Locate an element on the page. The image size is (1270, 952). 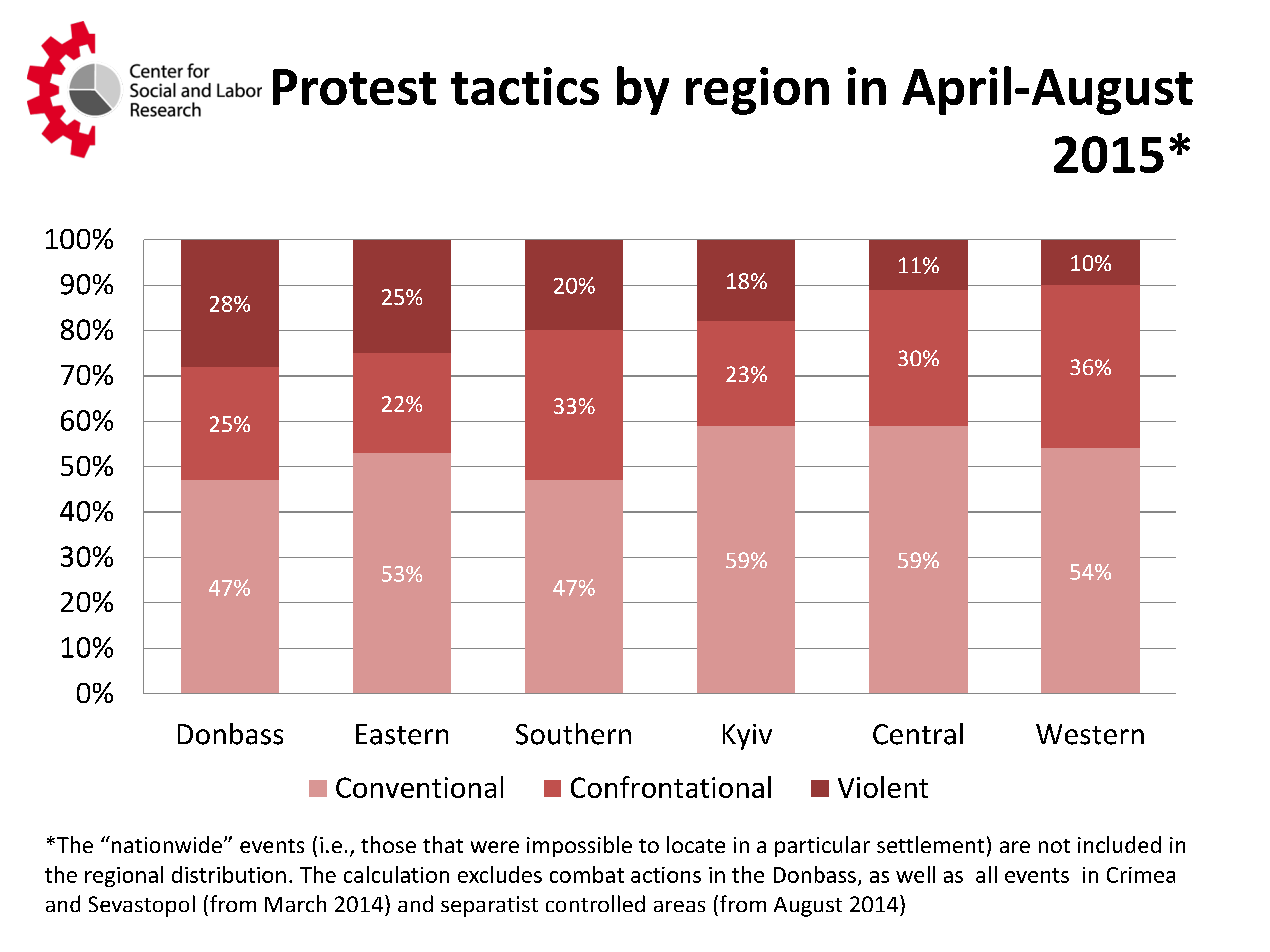
tactics is located at coordinates (525, 86).
